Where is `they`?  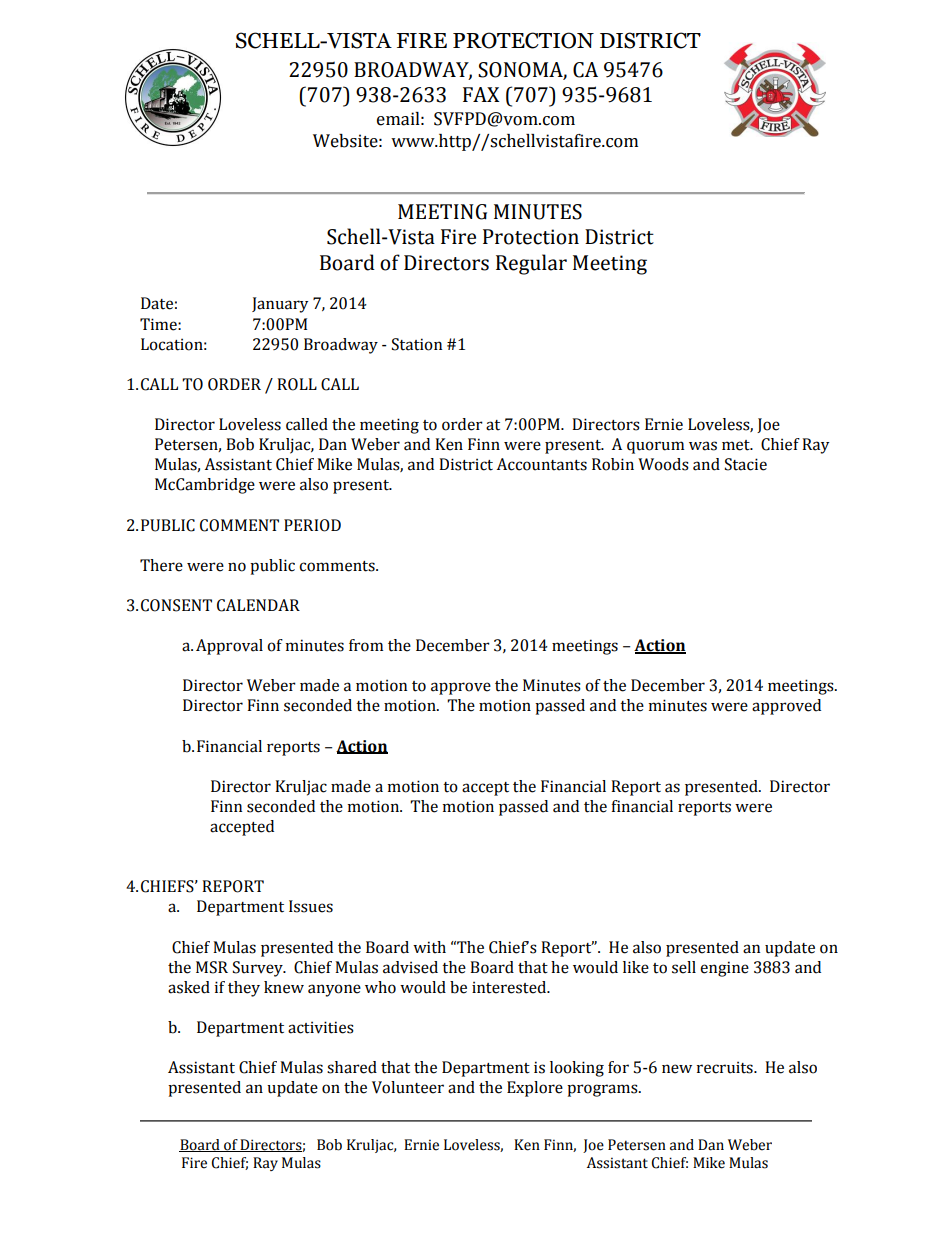 they is located at coordinates (244, 989).
